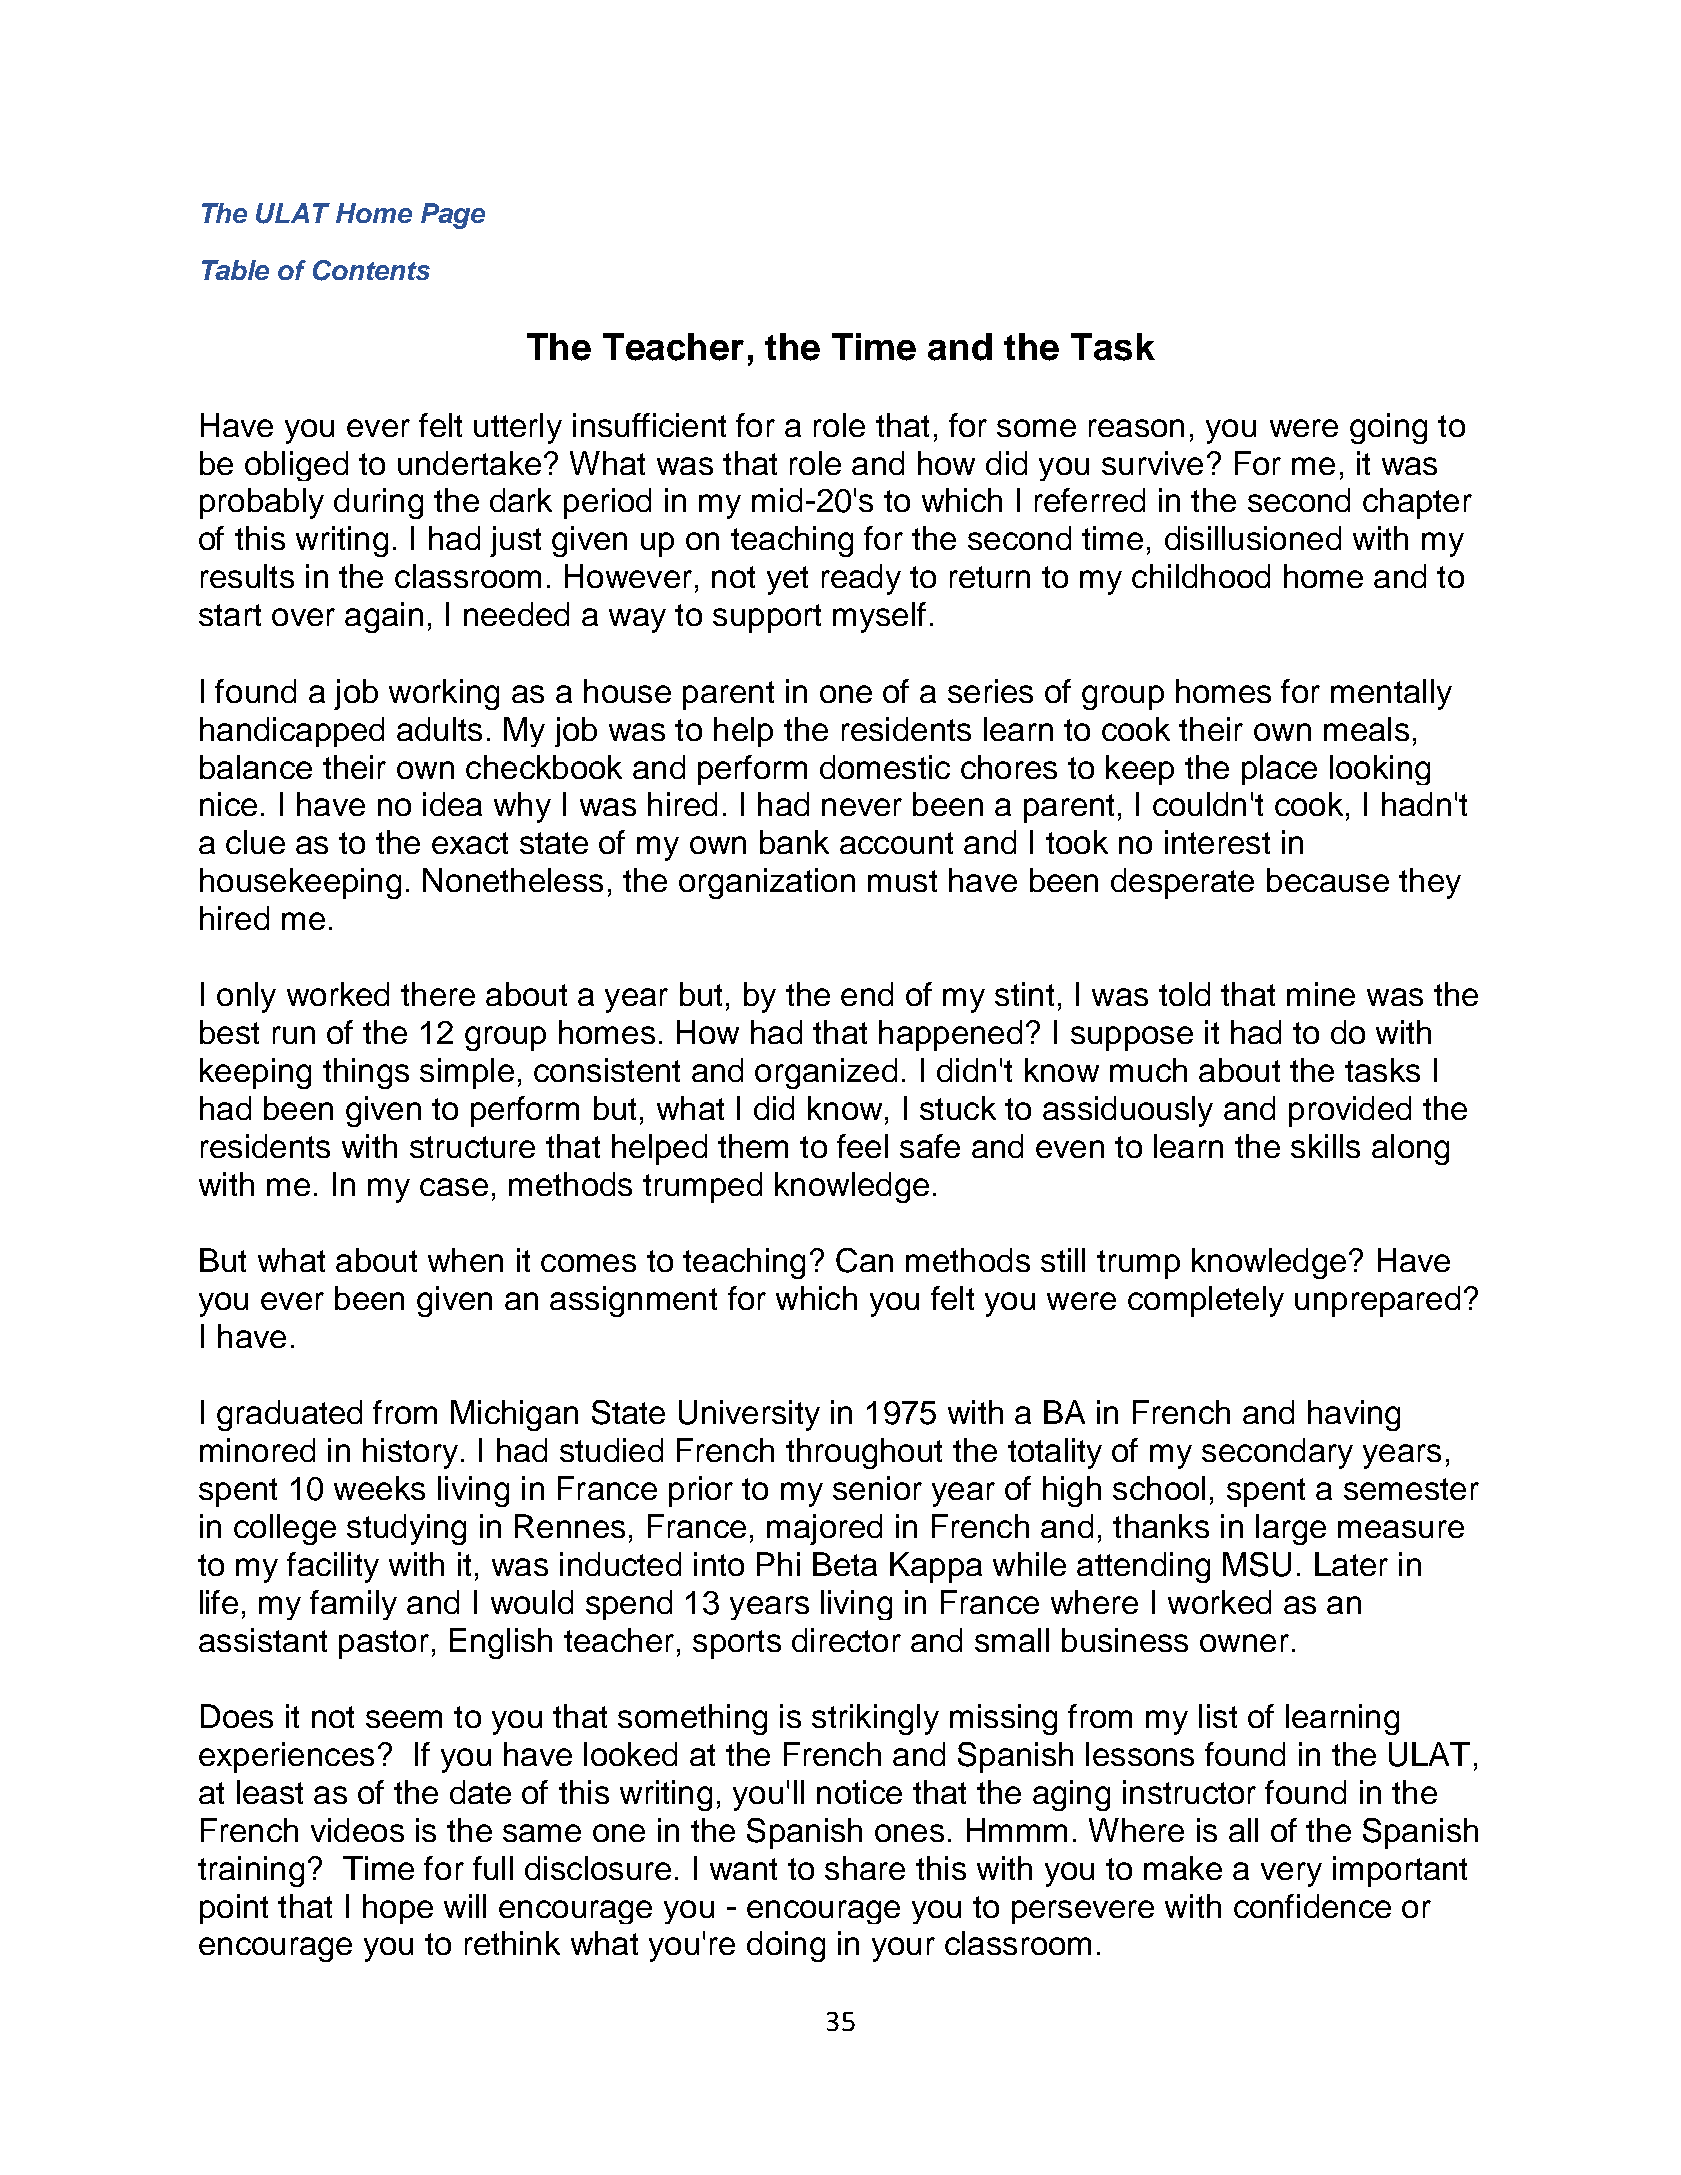 The image size is (1681, 2175). I want to click on hope, so click(398, 1909).
